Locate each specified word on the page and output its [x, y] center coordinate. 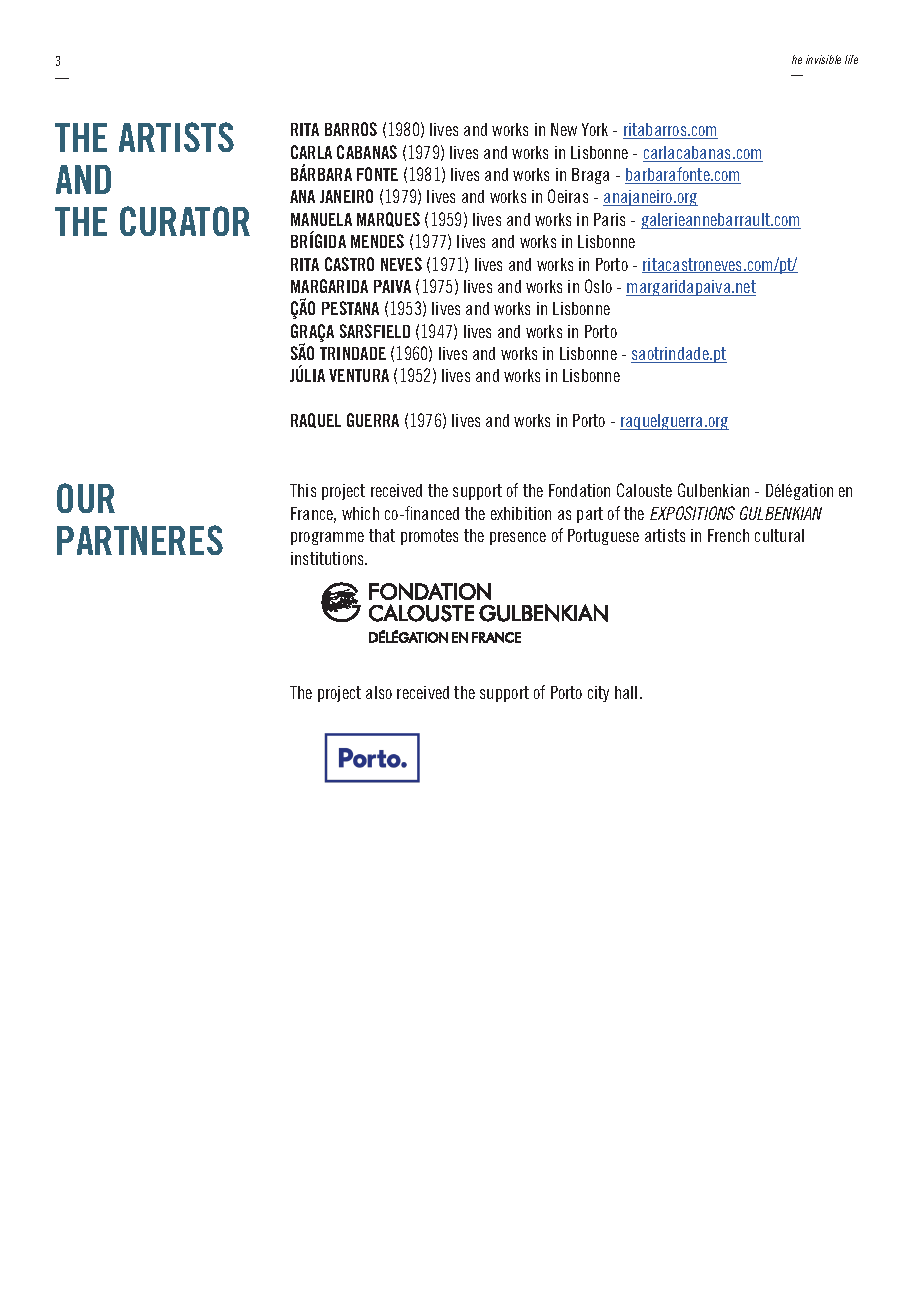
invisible [823, 59]
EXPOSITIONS [692, 513]
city [598, 694]
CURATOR [185, 221]
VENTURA [359, 375]
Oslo [598, 286]
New [564, 129]
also [379, 692]
